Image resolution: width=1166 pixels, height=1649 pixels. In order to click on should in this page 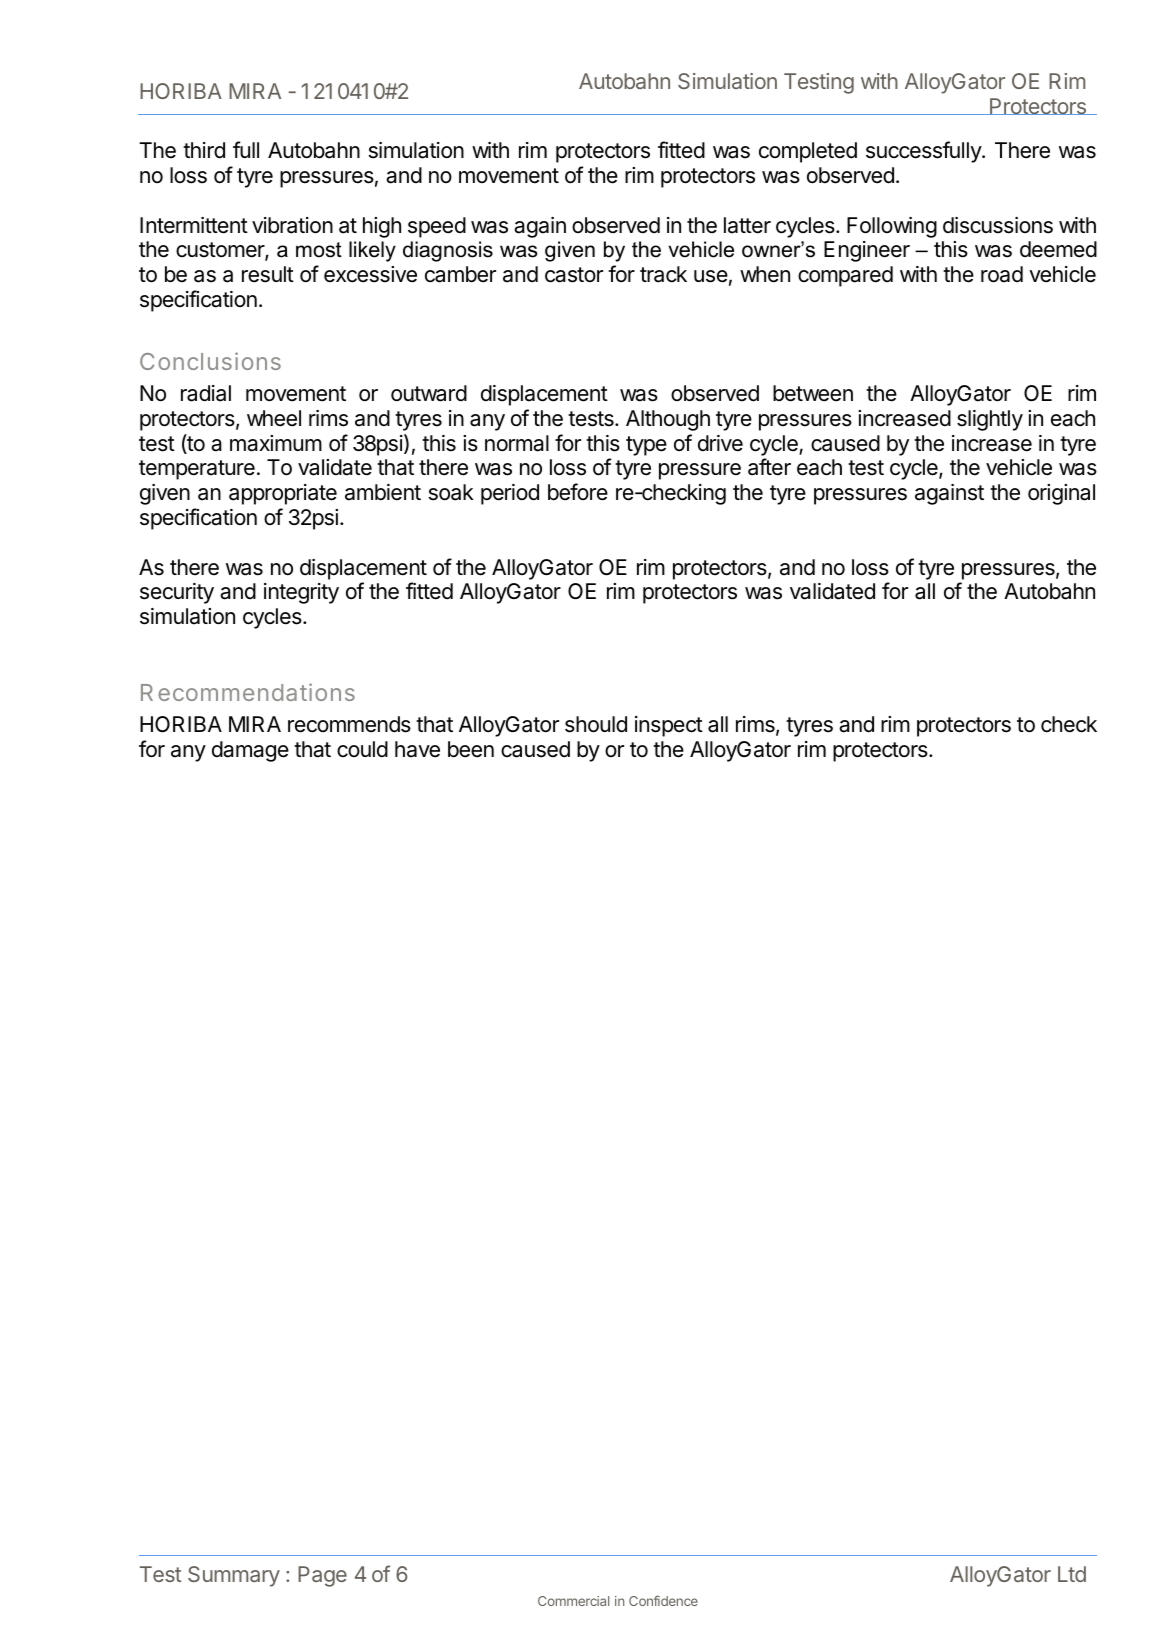, I will do `click(596, 724)`.
